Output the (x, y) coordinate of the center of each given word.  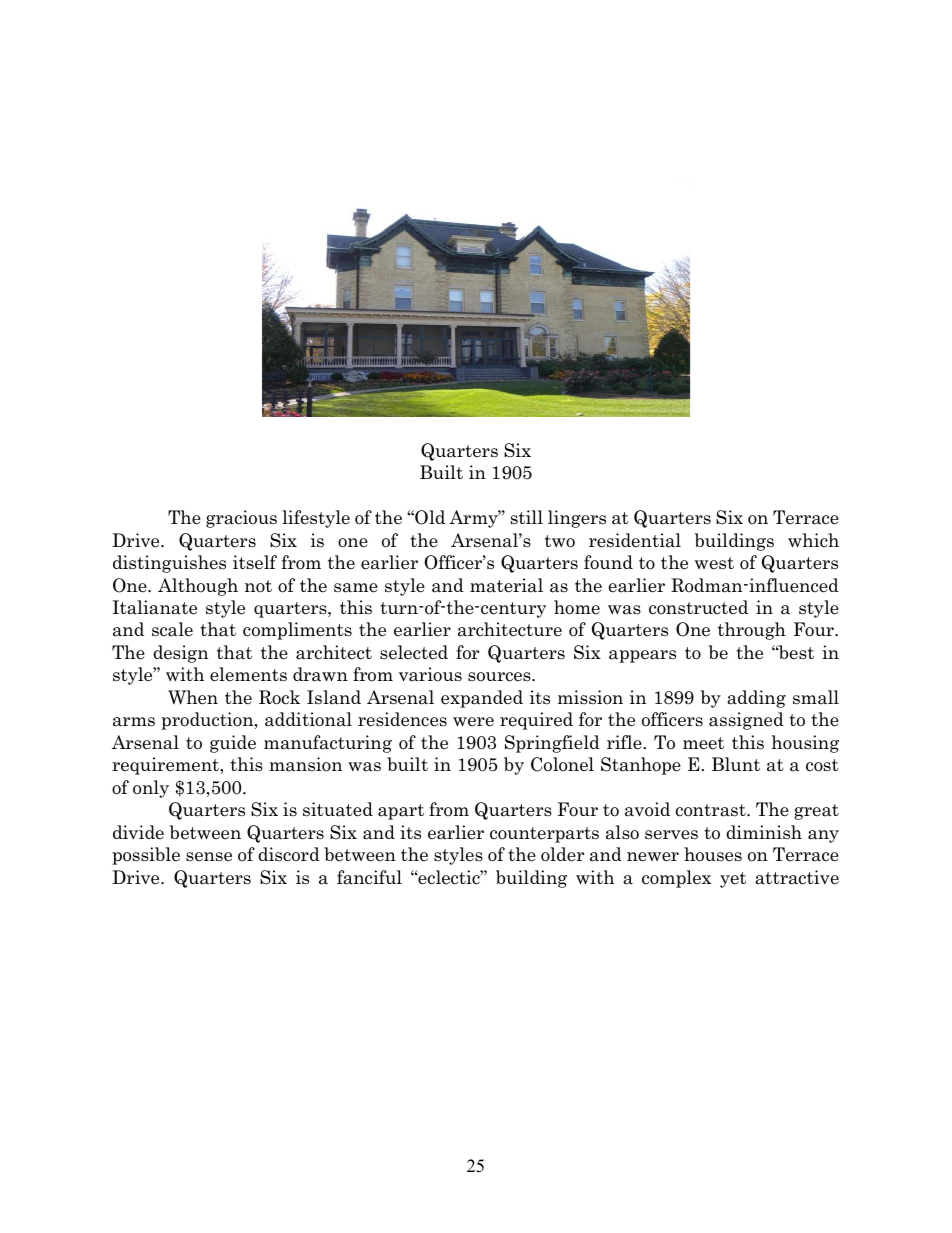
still (527, 517)
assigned (746, 721)
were (473, 722)
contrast (712, 810)
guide (233, 744)
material (506, 585)
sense (209, 857)
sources (500, 677)
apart (401, 812)
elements (248, 674)
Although (198, 587)
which (813, 540)
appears (642, 656)
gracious (241, 519)
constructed (698, 607)
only (151, 789)
